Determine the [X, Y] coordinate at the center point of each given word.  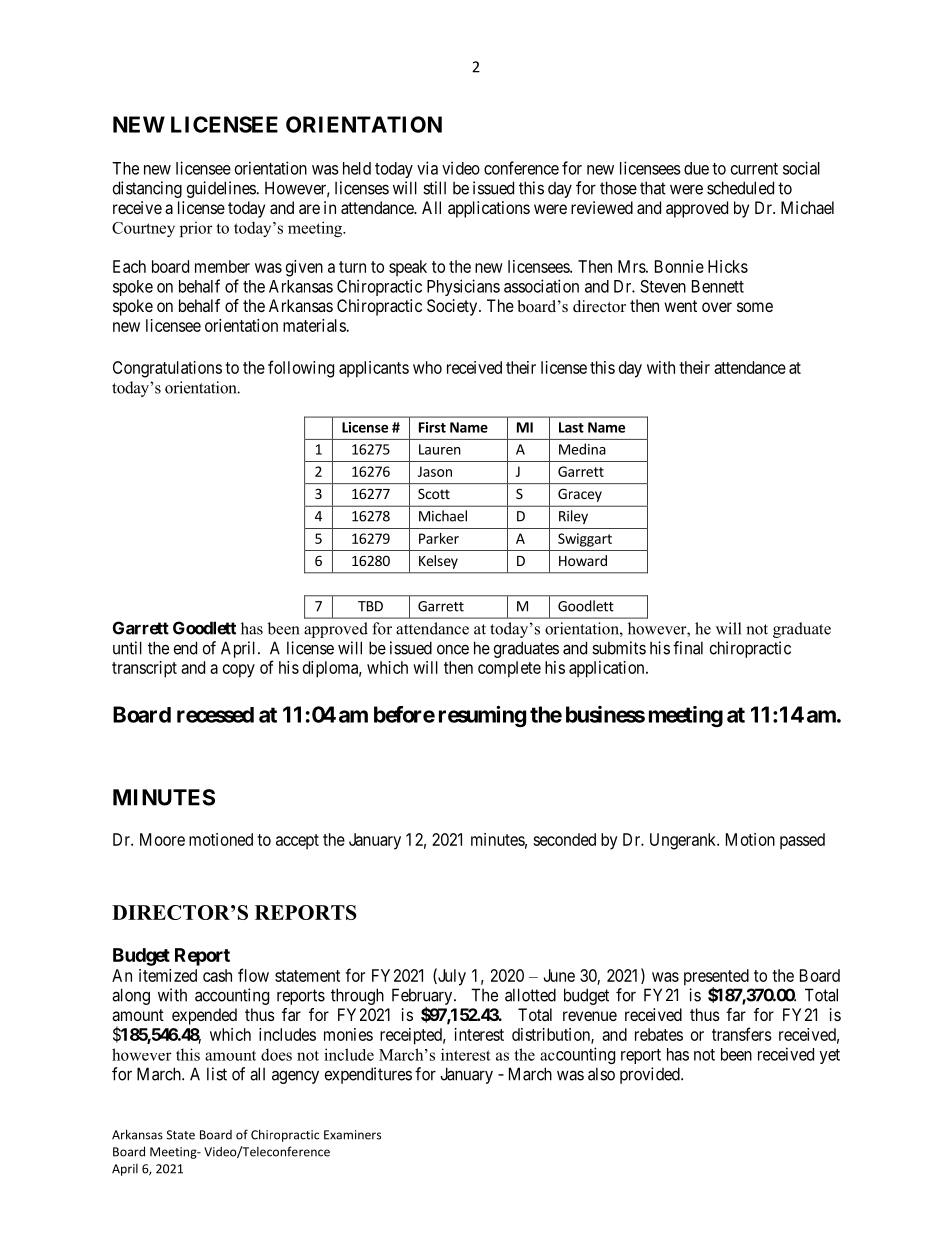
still [434, 188]
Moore [162, 839]
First [432, 427]
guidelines [222, 189]
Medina [582, 449]
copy [239, 671]
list [217, 1074]
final [688, 648]
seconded [564, 839]
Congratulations [167, 369]
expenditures [368, 1075]
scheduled [740, 188]
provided [651, 1075]
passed [802, 841]
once [453, 650]
